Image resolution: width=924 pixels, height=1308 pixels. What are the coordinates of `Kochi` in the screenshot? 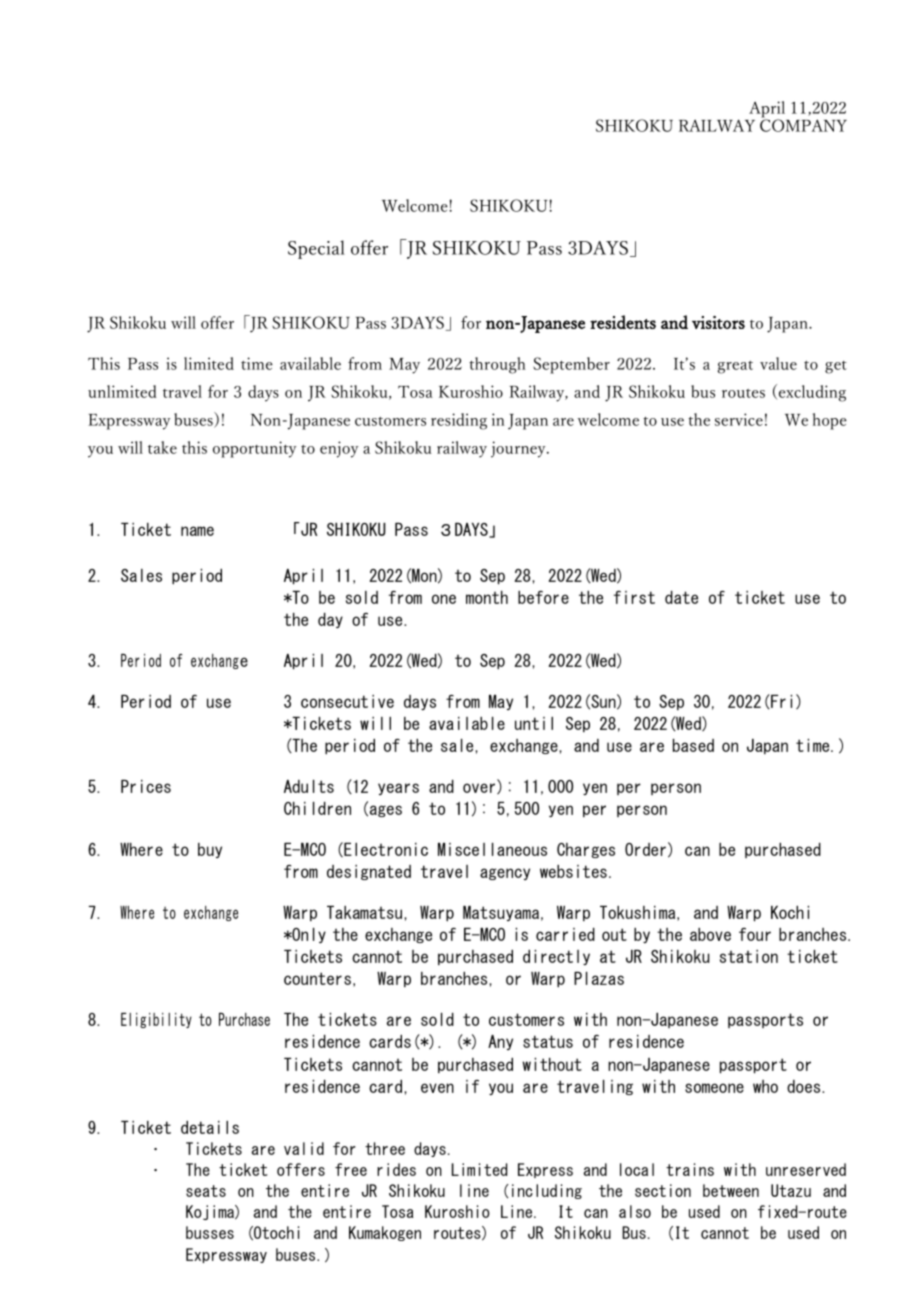 It's located at (790, 912).
